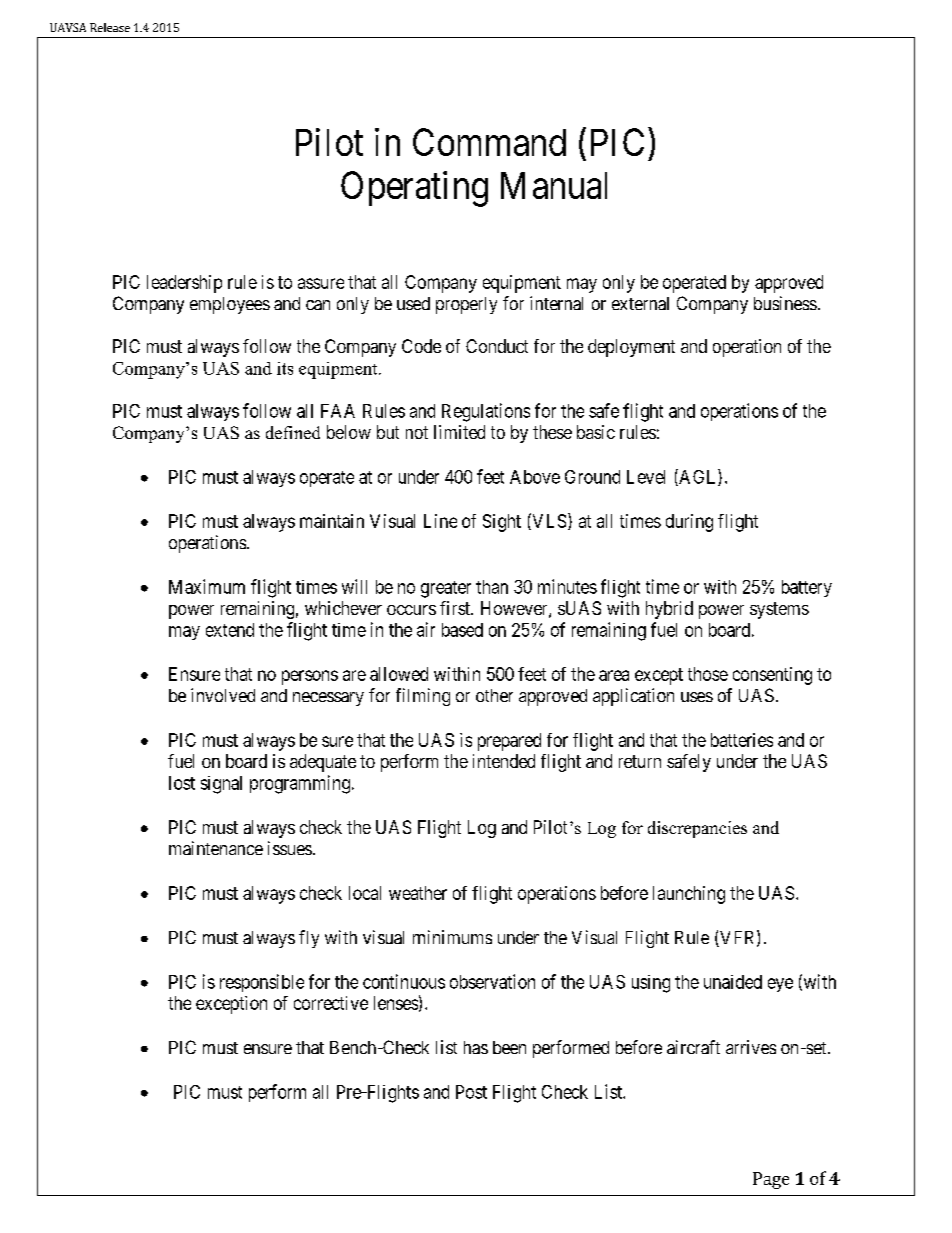 The image size is (952, 1233). Describe the element at coordinates (554, 185) in the image. I see `Manual` at that location.
